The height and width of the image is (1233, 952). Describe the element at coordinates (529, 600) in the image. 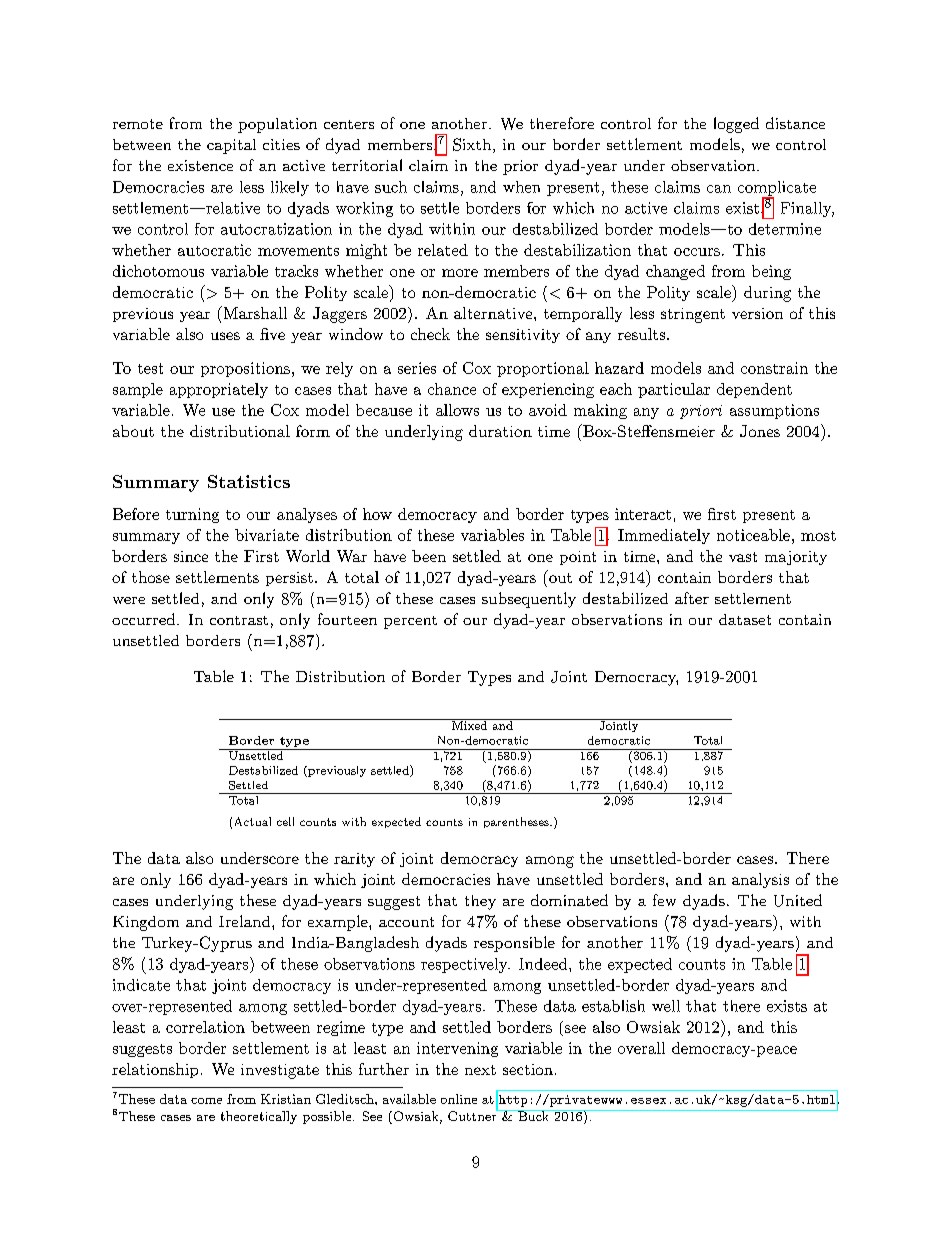

I see `subsequently` at that location.
